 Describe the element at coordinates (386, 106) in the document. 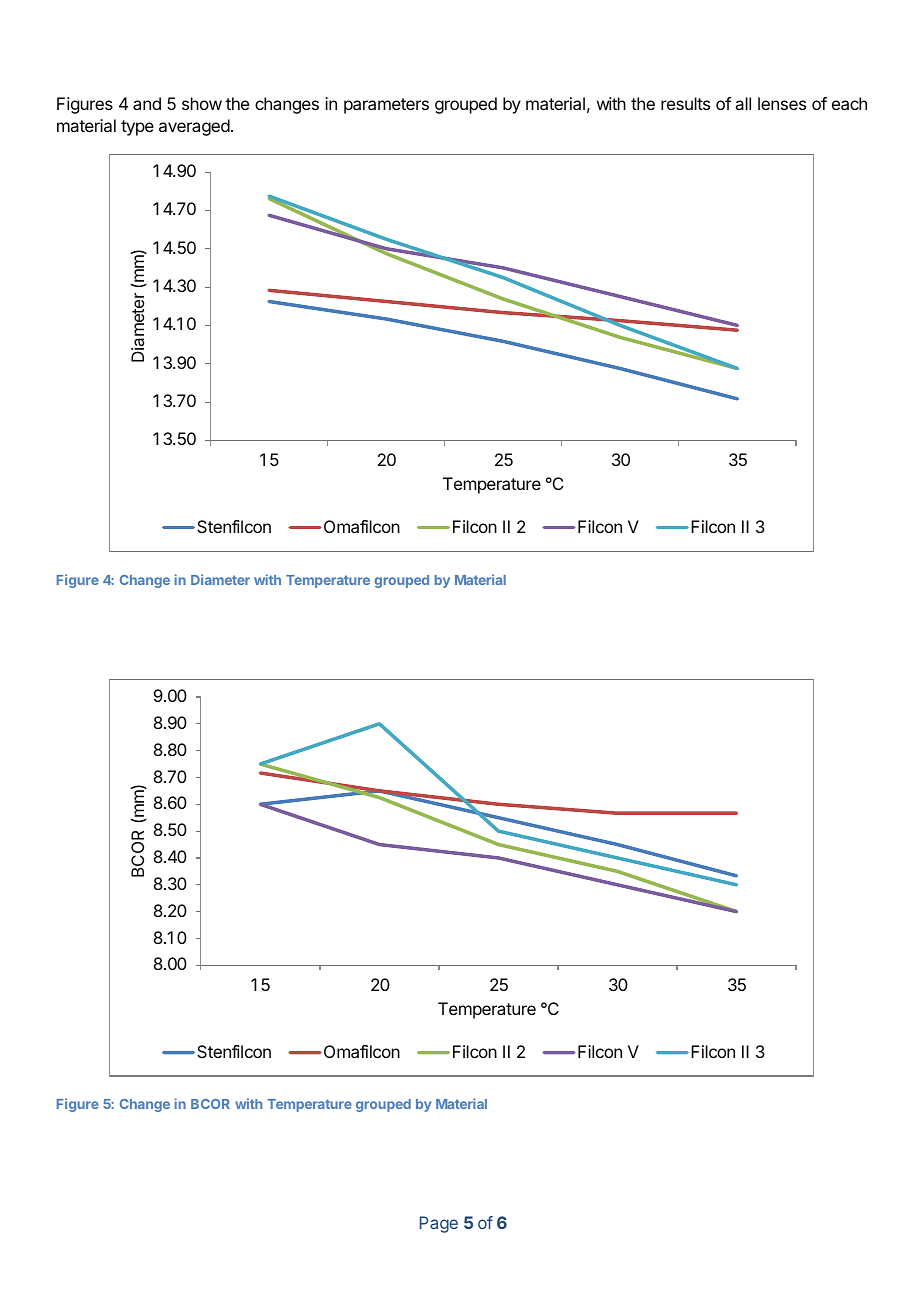

I see `parameters` at that location.
